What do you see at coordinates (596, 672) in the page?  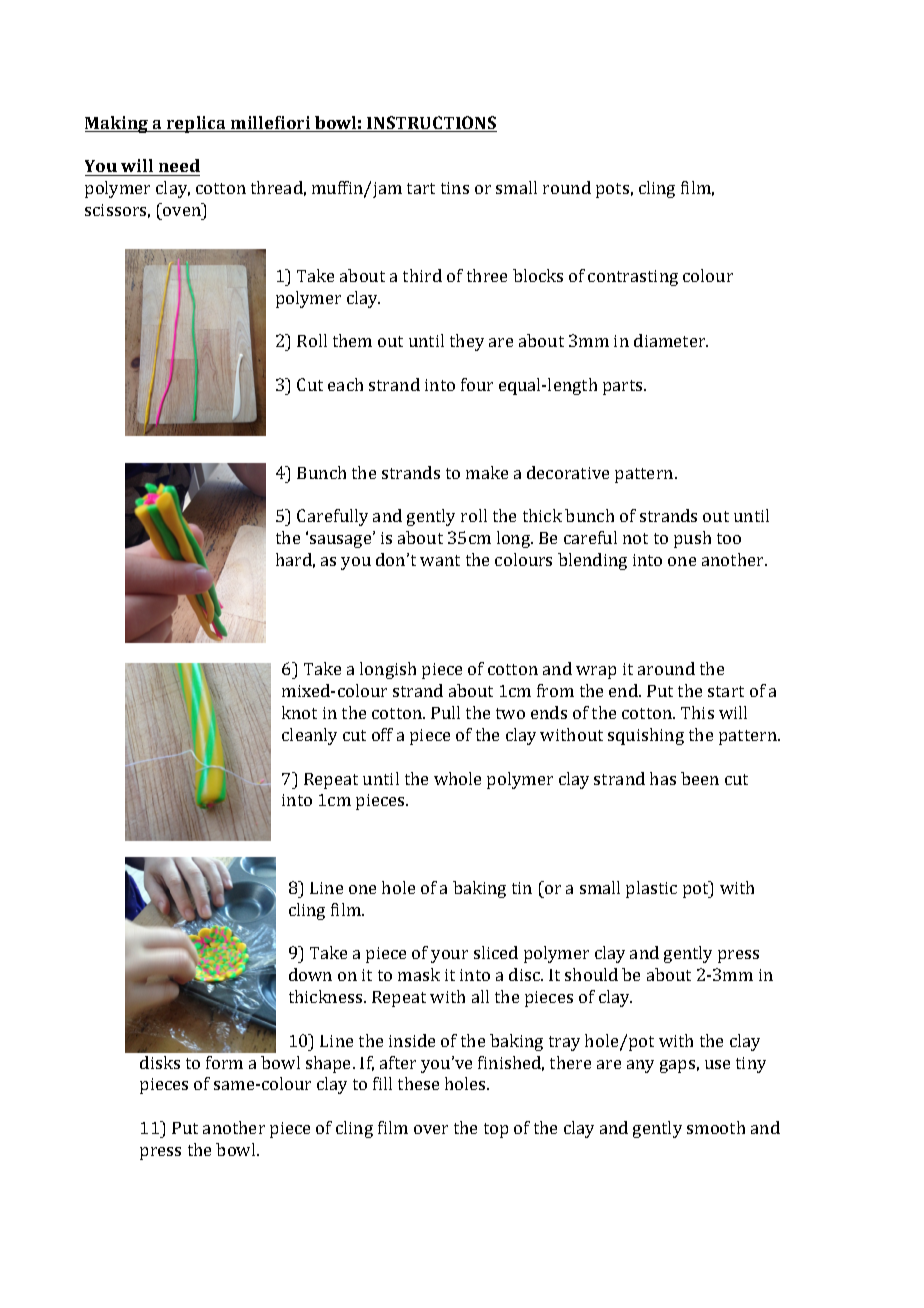 I see `wrap` at bounding box center [596, 672].
